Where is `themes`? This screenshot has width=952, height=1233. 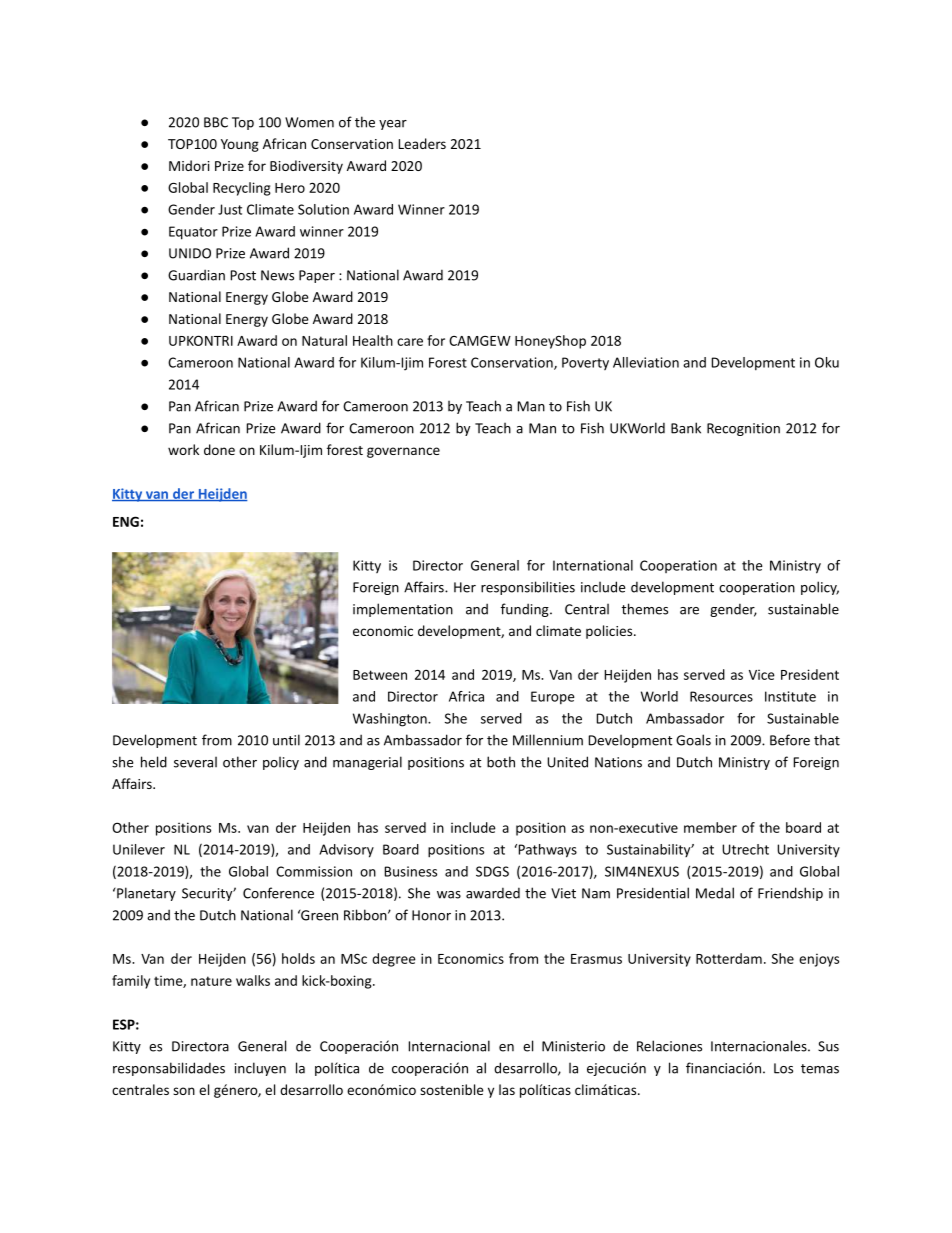 themes is located at coordinates (644, 609).
